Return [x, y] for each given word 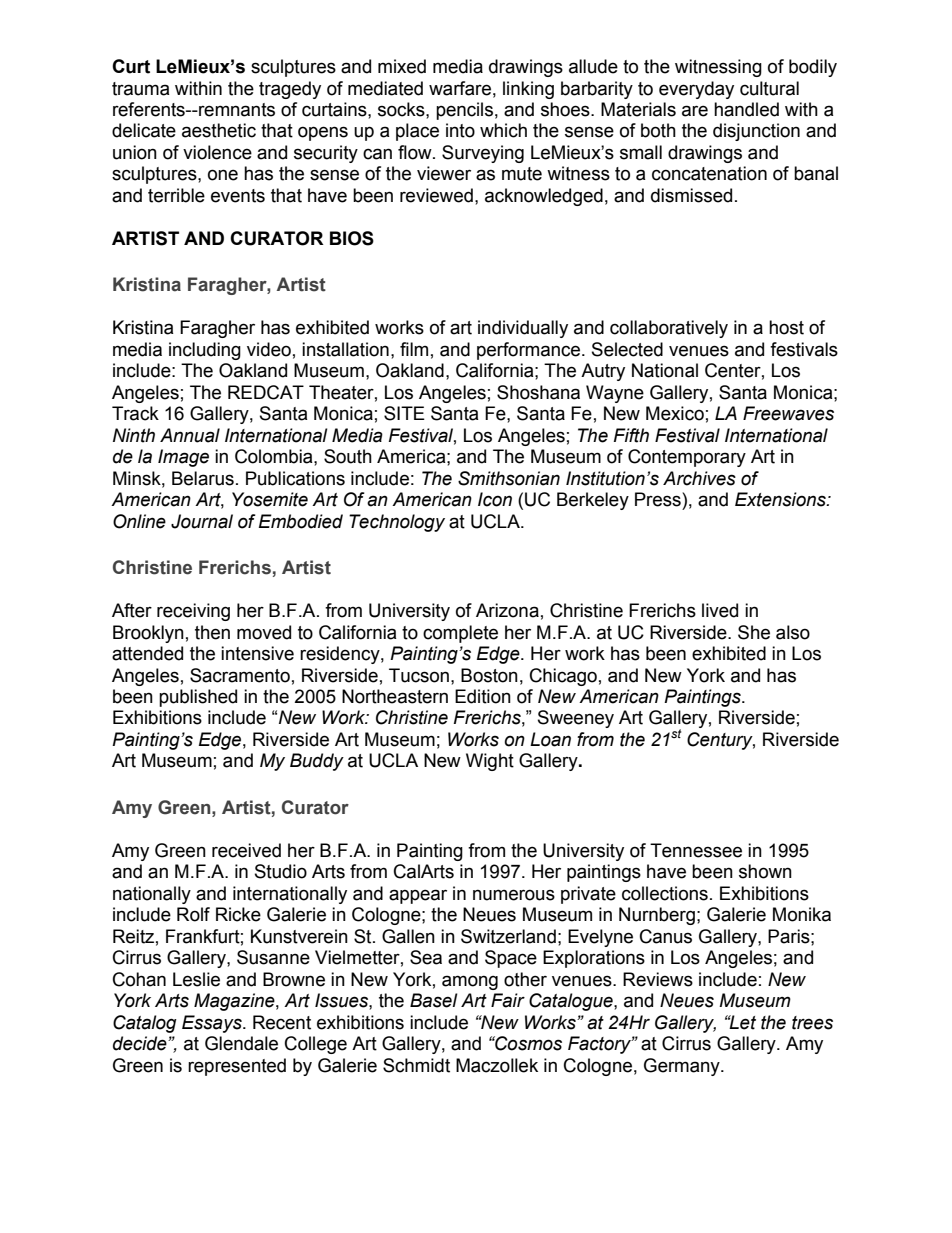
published [198, 698]
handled [746, 109]
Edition [483, 696]
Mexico [675, 413]
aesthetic [219, 130]
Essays [213, 1024]
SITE [404, 413]
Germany [683, 1067]
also [793, 632]
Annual [190, 435]
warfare [460, 88]
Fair [508, 1000]
